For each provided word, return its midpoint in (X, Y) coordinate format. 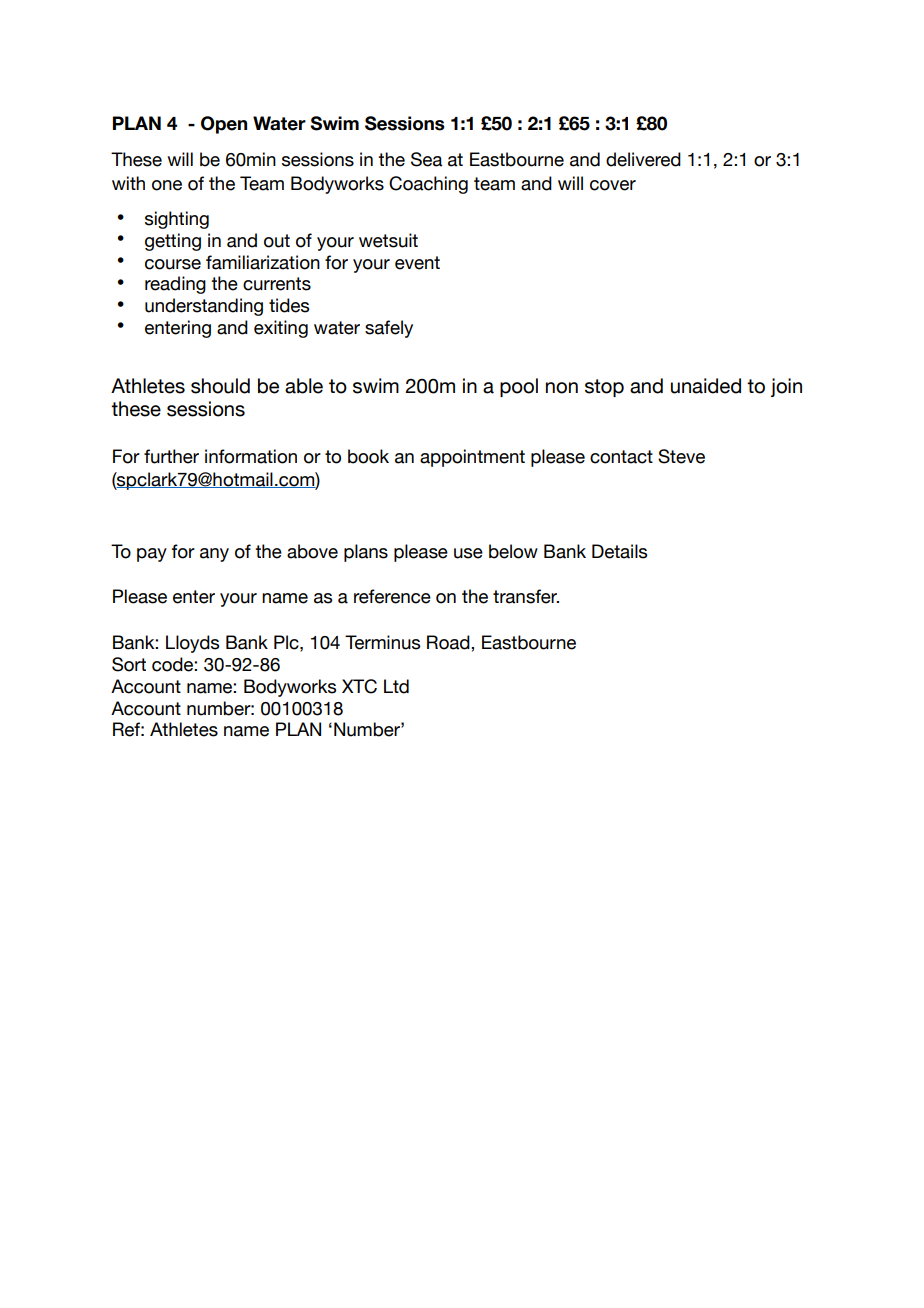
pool (519, 387)
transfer (526, 596)
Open (224, 125)
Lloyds (192, 644)
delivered (643, 159)
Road (449, 642)
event (417, 263)
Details (619, 551)
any (214, 555)
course (173, 264)
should (220, 386)
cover (613, 185)
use (468, 553)
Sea (426, 159)
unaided (706, 386)
